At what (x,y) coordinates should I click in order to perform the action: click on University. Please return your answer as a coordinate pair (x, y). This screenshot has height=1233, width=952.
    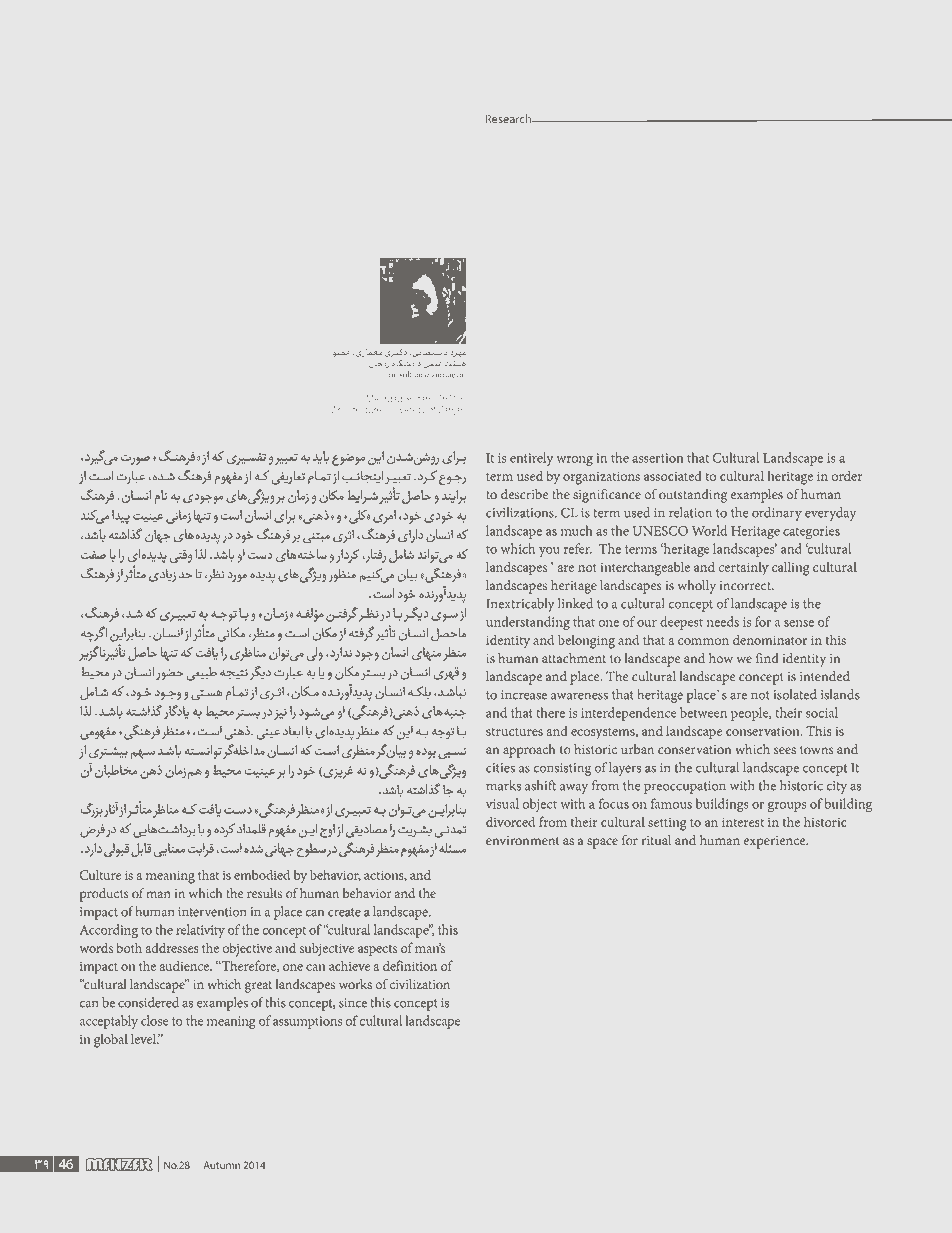
    Looking at the image, I should click on (406, 411).
